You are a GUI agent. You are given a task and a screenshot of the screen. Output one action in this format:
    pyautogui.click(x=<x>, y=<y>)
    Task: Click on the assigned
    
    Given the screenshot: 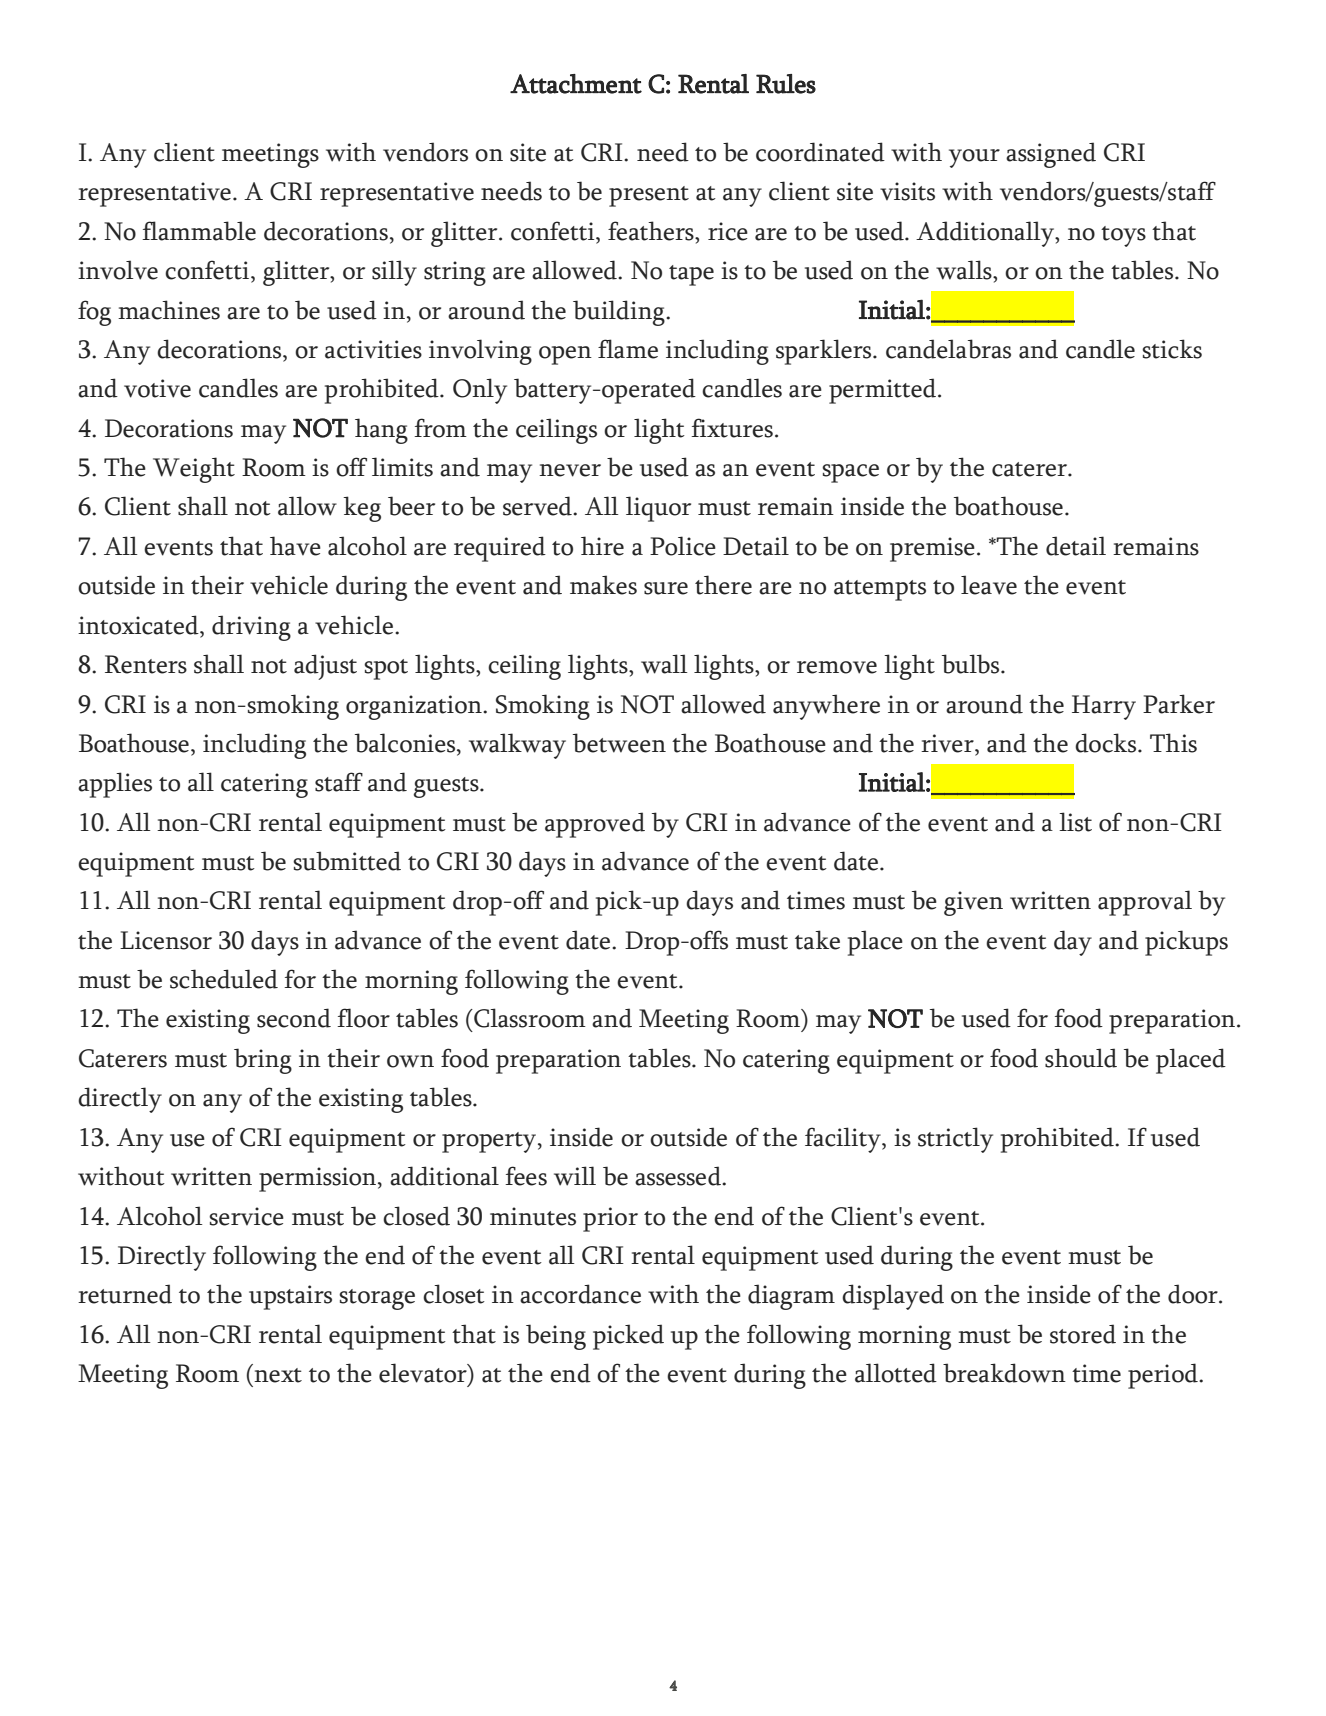 What is the action you would take?
    pyautogui.click(x=1051, y=155)
